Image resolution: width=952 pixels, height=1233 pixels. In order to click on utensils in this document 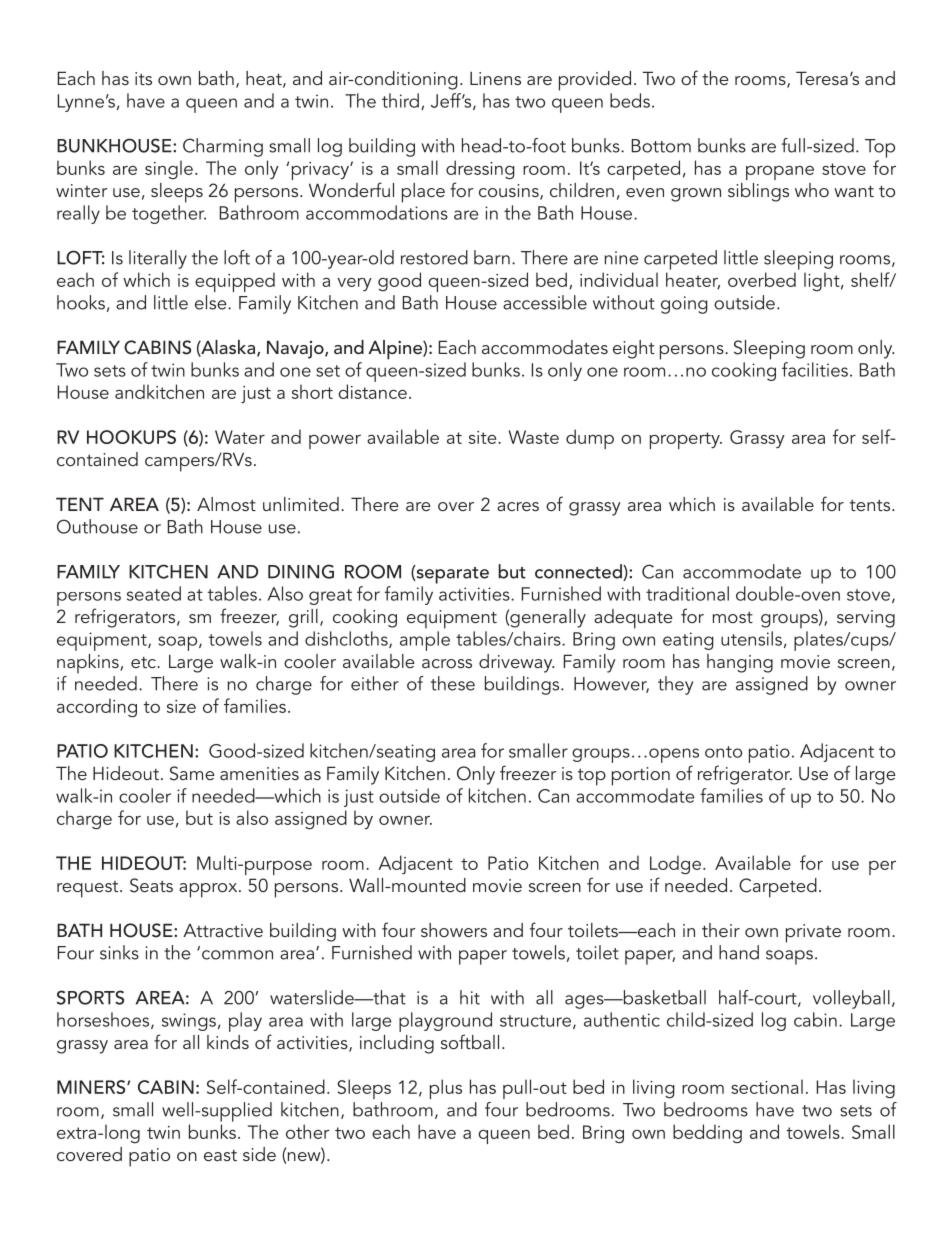, I will do `click(751, 638)`.
